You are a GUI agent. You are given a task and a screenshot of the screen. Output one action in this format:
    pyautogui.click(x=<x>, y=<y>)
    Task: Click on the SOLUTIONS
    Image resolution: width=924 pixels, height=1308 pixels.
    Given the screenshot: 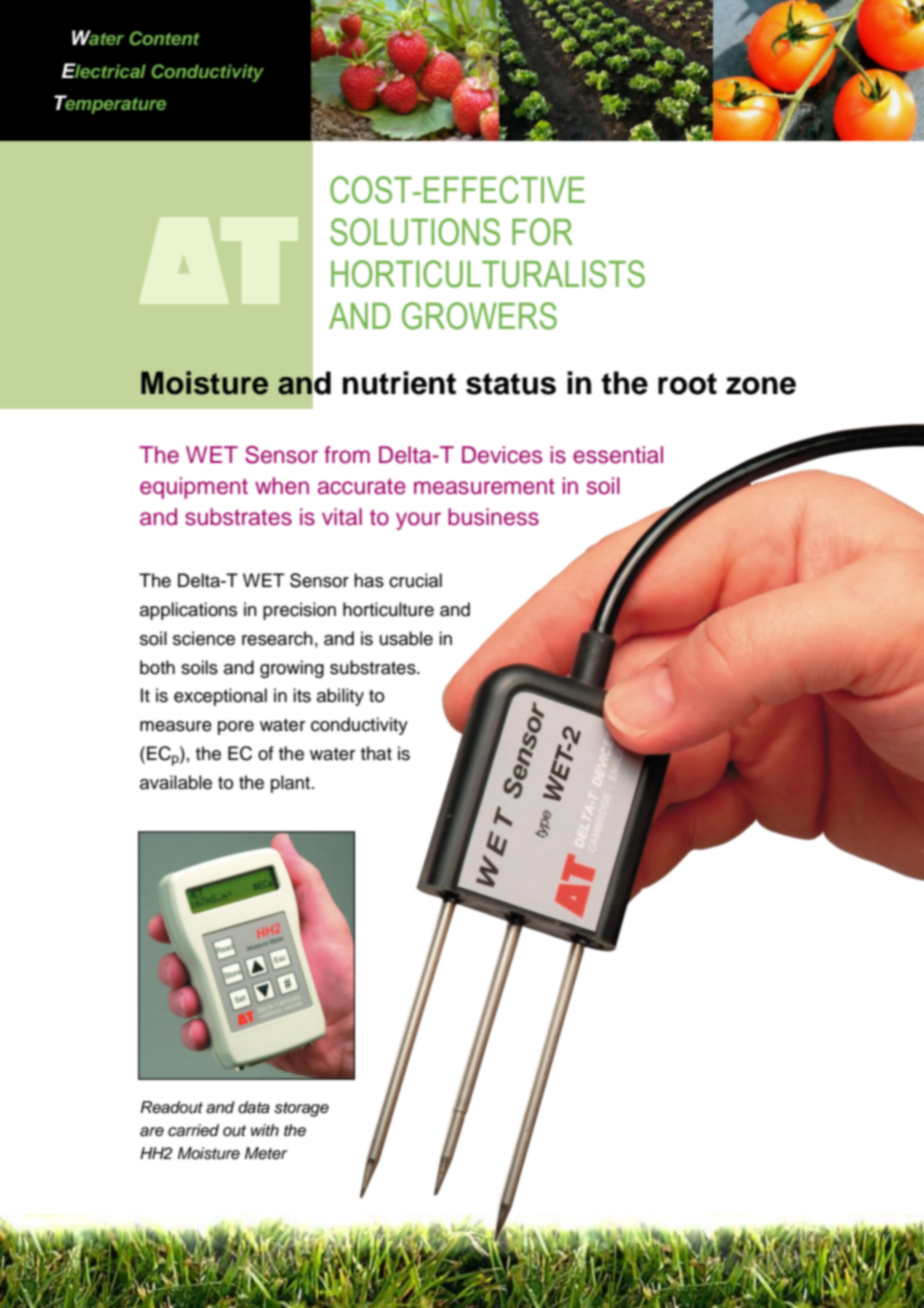 What is the action you would take?
    pyautogui.click(x=415, y=232)
